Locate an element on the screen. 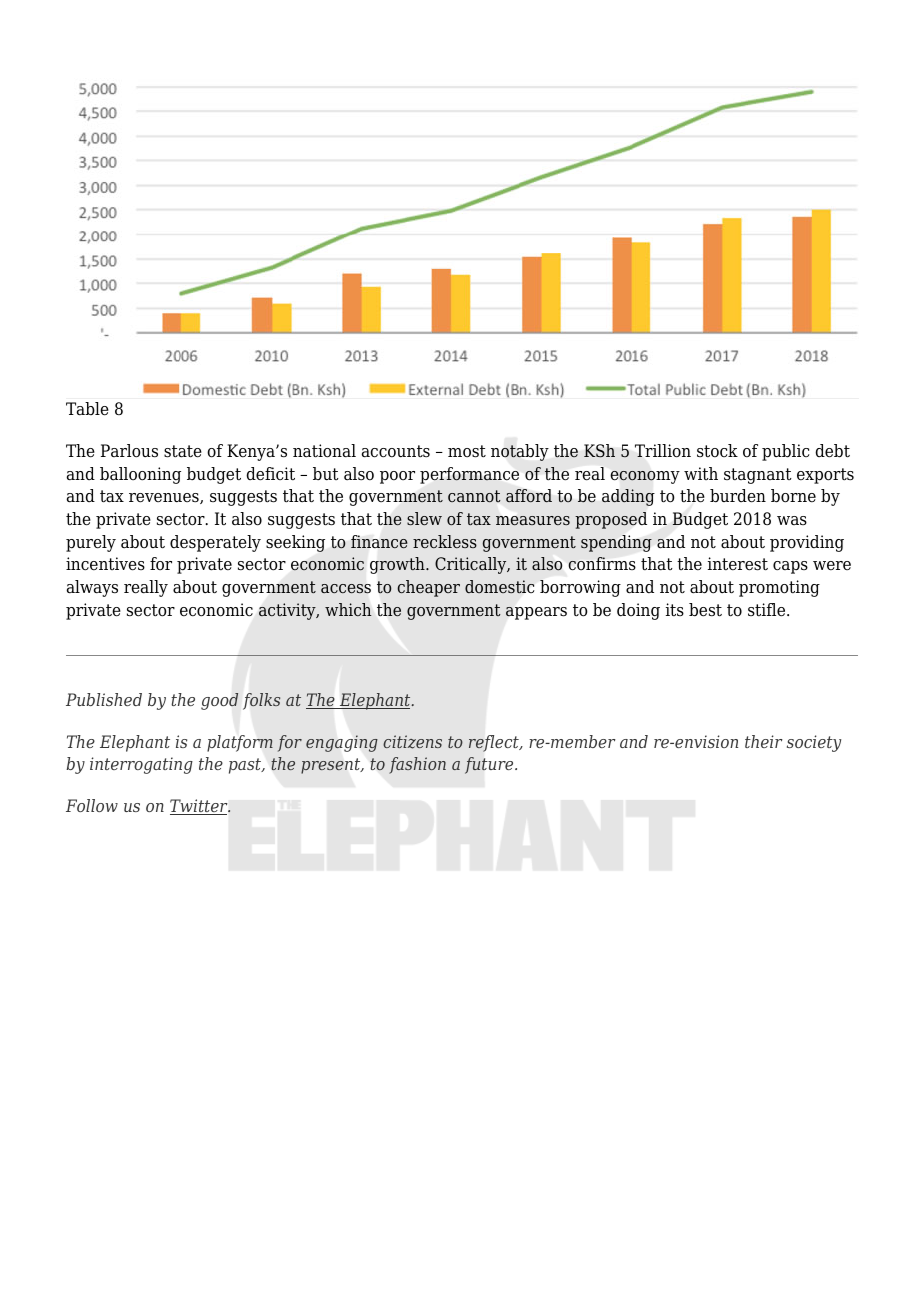 This screenshot has height=1308, width=924. appears is located at coordinates (536, 613).
